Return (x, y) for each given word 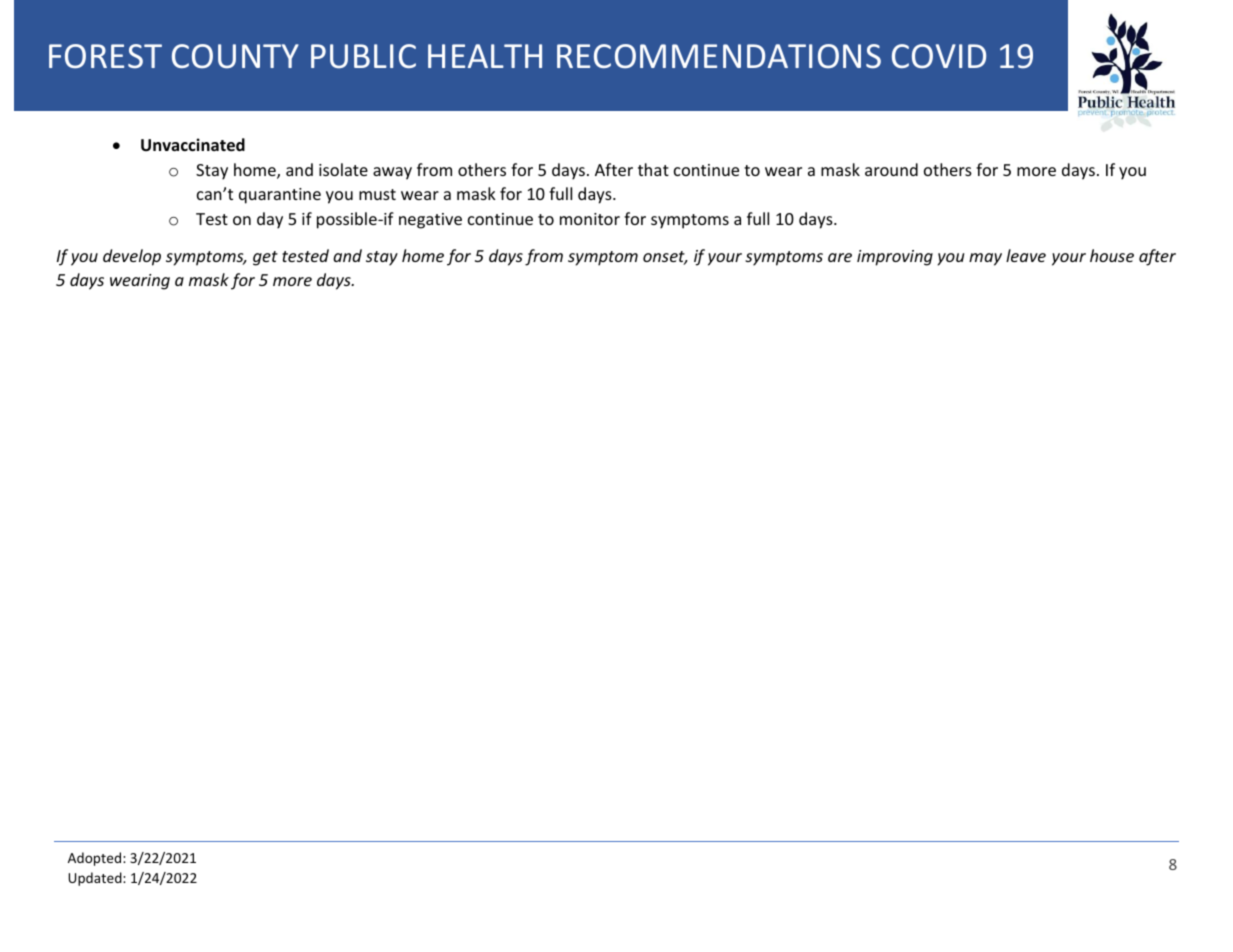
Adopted (96, 859)
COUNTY (235, 56)
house (1112, 255)
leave (1026, 255)
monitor (590, 219)
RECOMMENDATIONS (719, 56)
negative (430, 221)
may (985, 259)
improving (895, 258)
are (840, 257)
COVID (939, 56)
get (265, 258)
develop (132, 257)
